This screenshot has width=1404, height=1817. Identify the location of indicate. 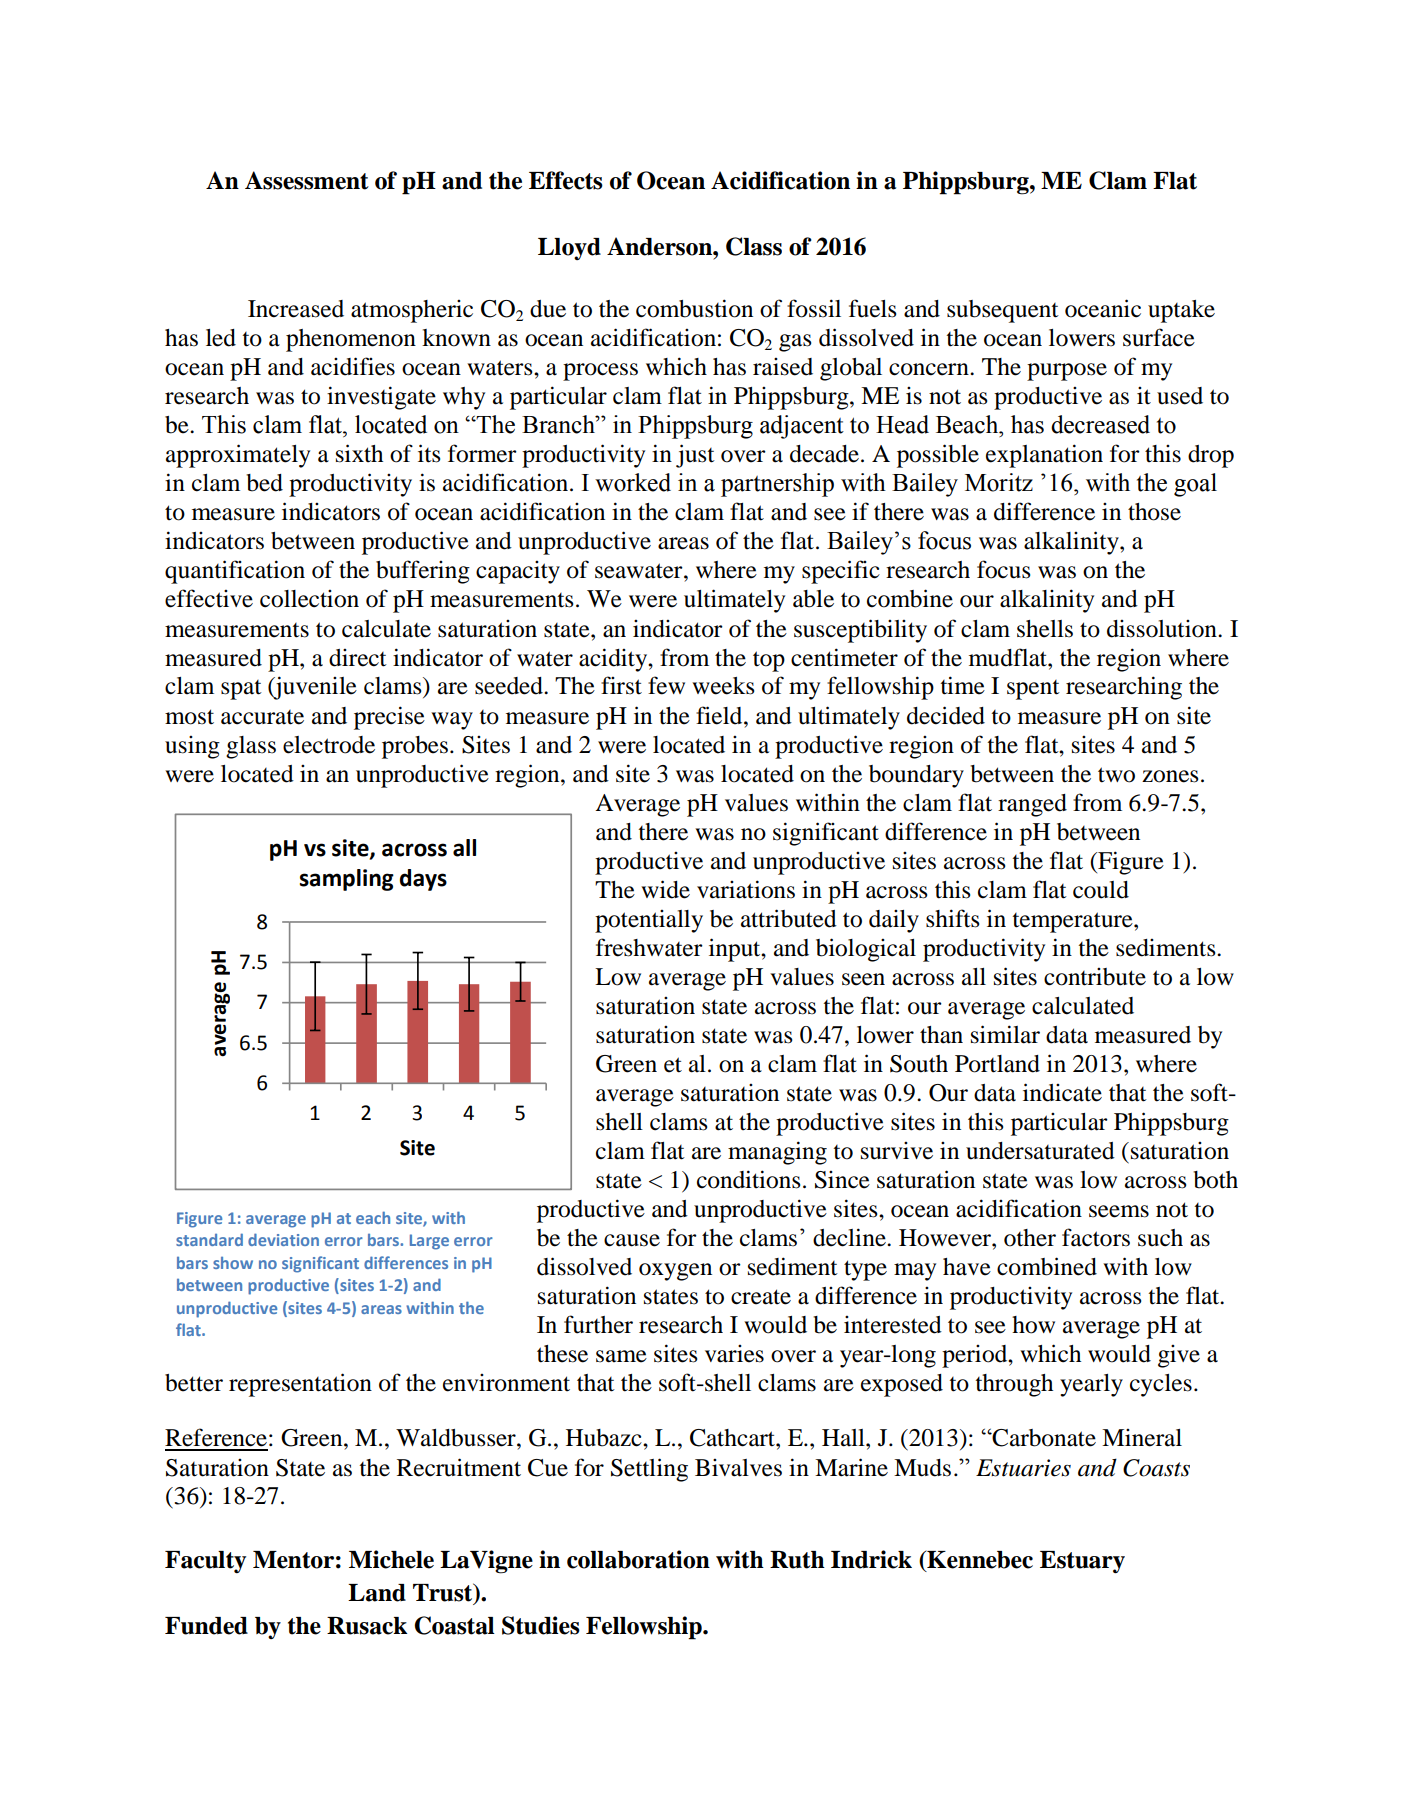
(1062, 1092).
